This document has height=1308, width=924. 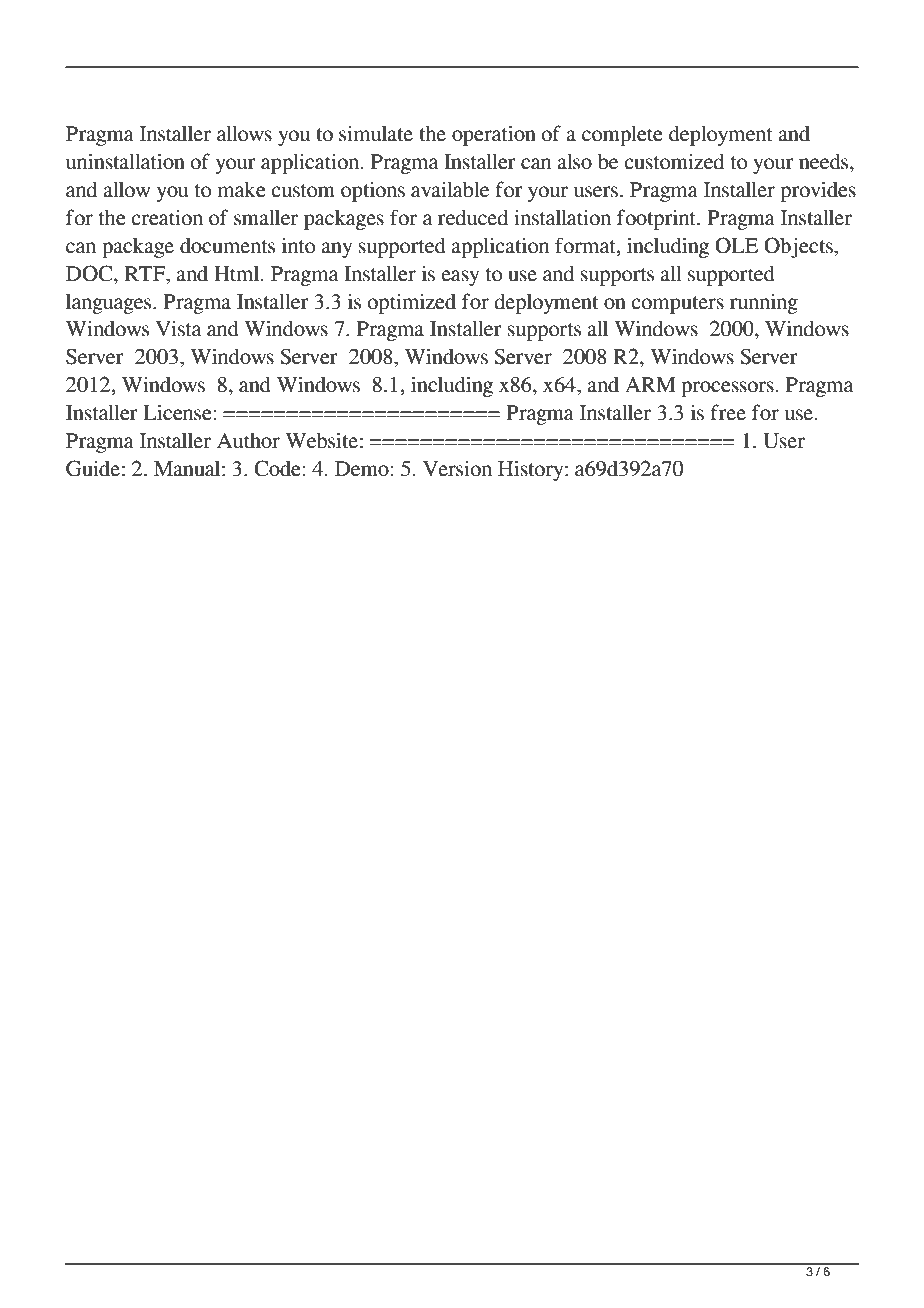 What do you see at coordinates (93, 468) in the document?
I see `Guide` at bounding box center [93, 468].
